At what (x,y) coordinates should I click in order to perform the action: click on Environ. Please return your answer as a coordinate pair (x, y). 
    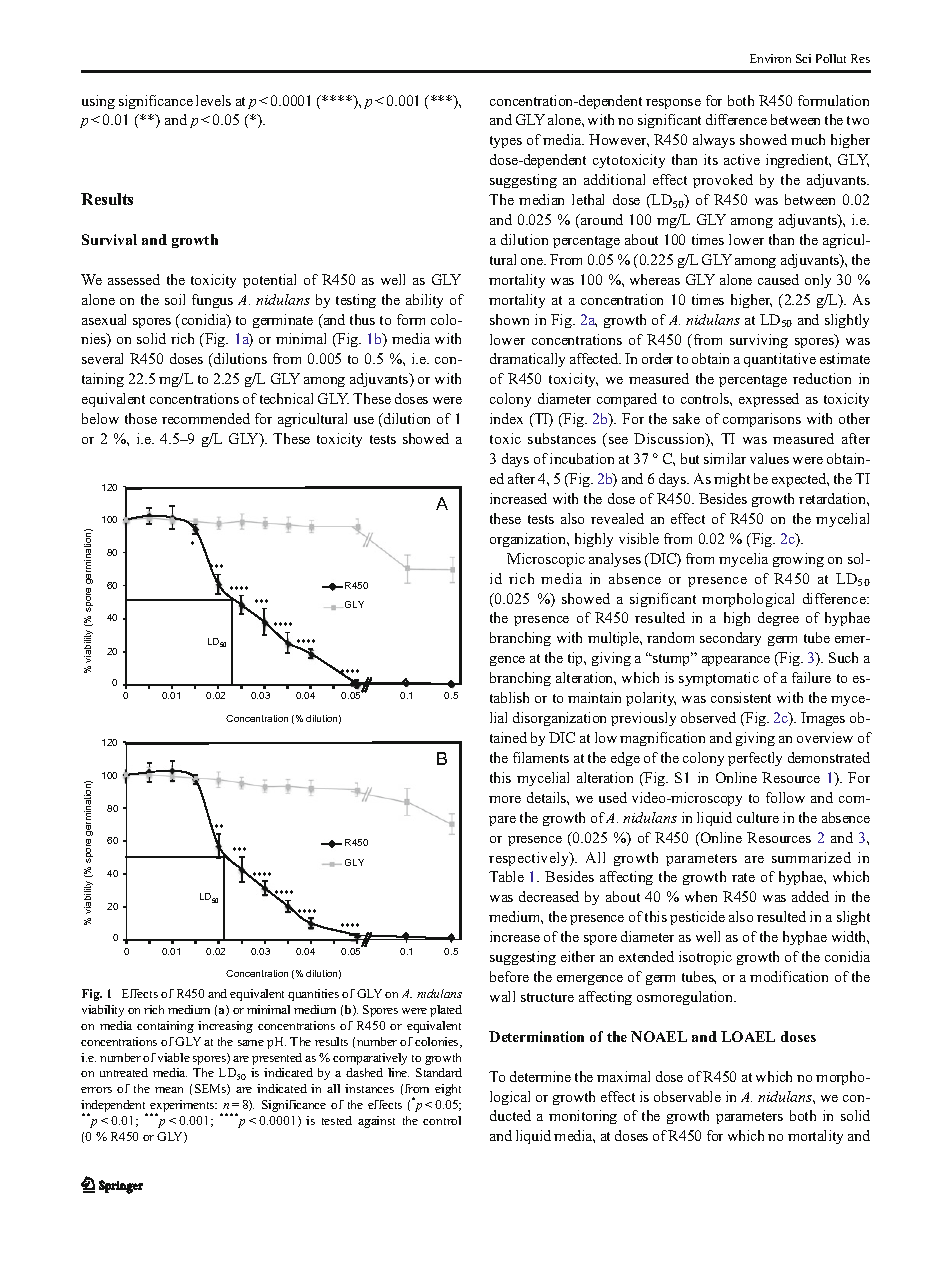
    Looking at the image, I should click on (770, 58).
